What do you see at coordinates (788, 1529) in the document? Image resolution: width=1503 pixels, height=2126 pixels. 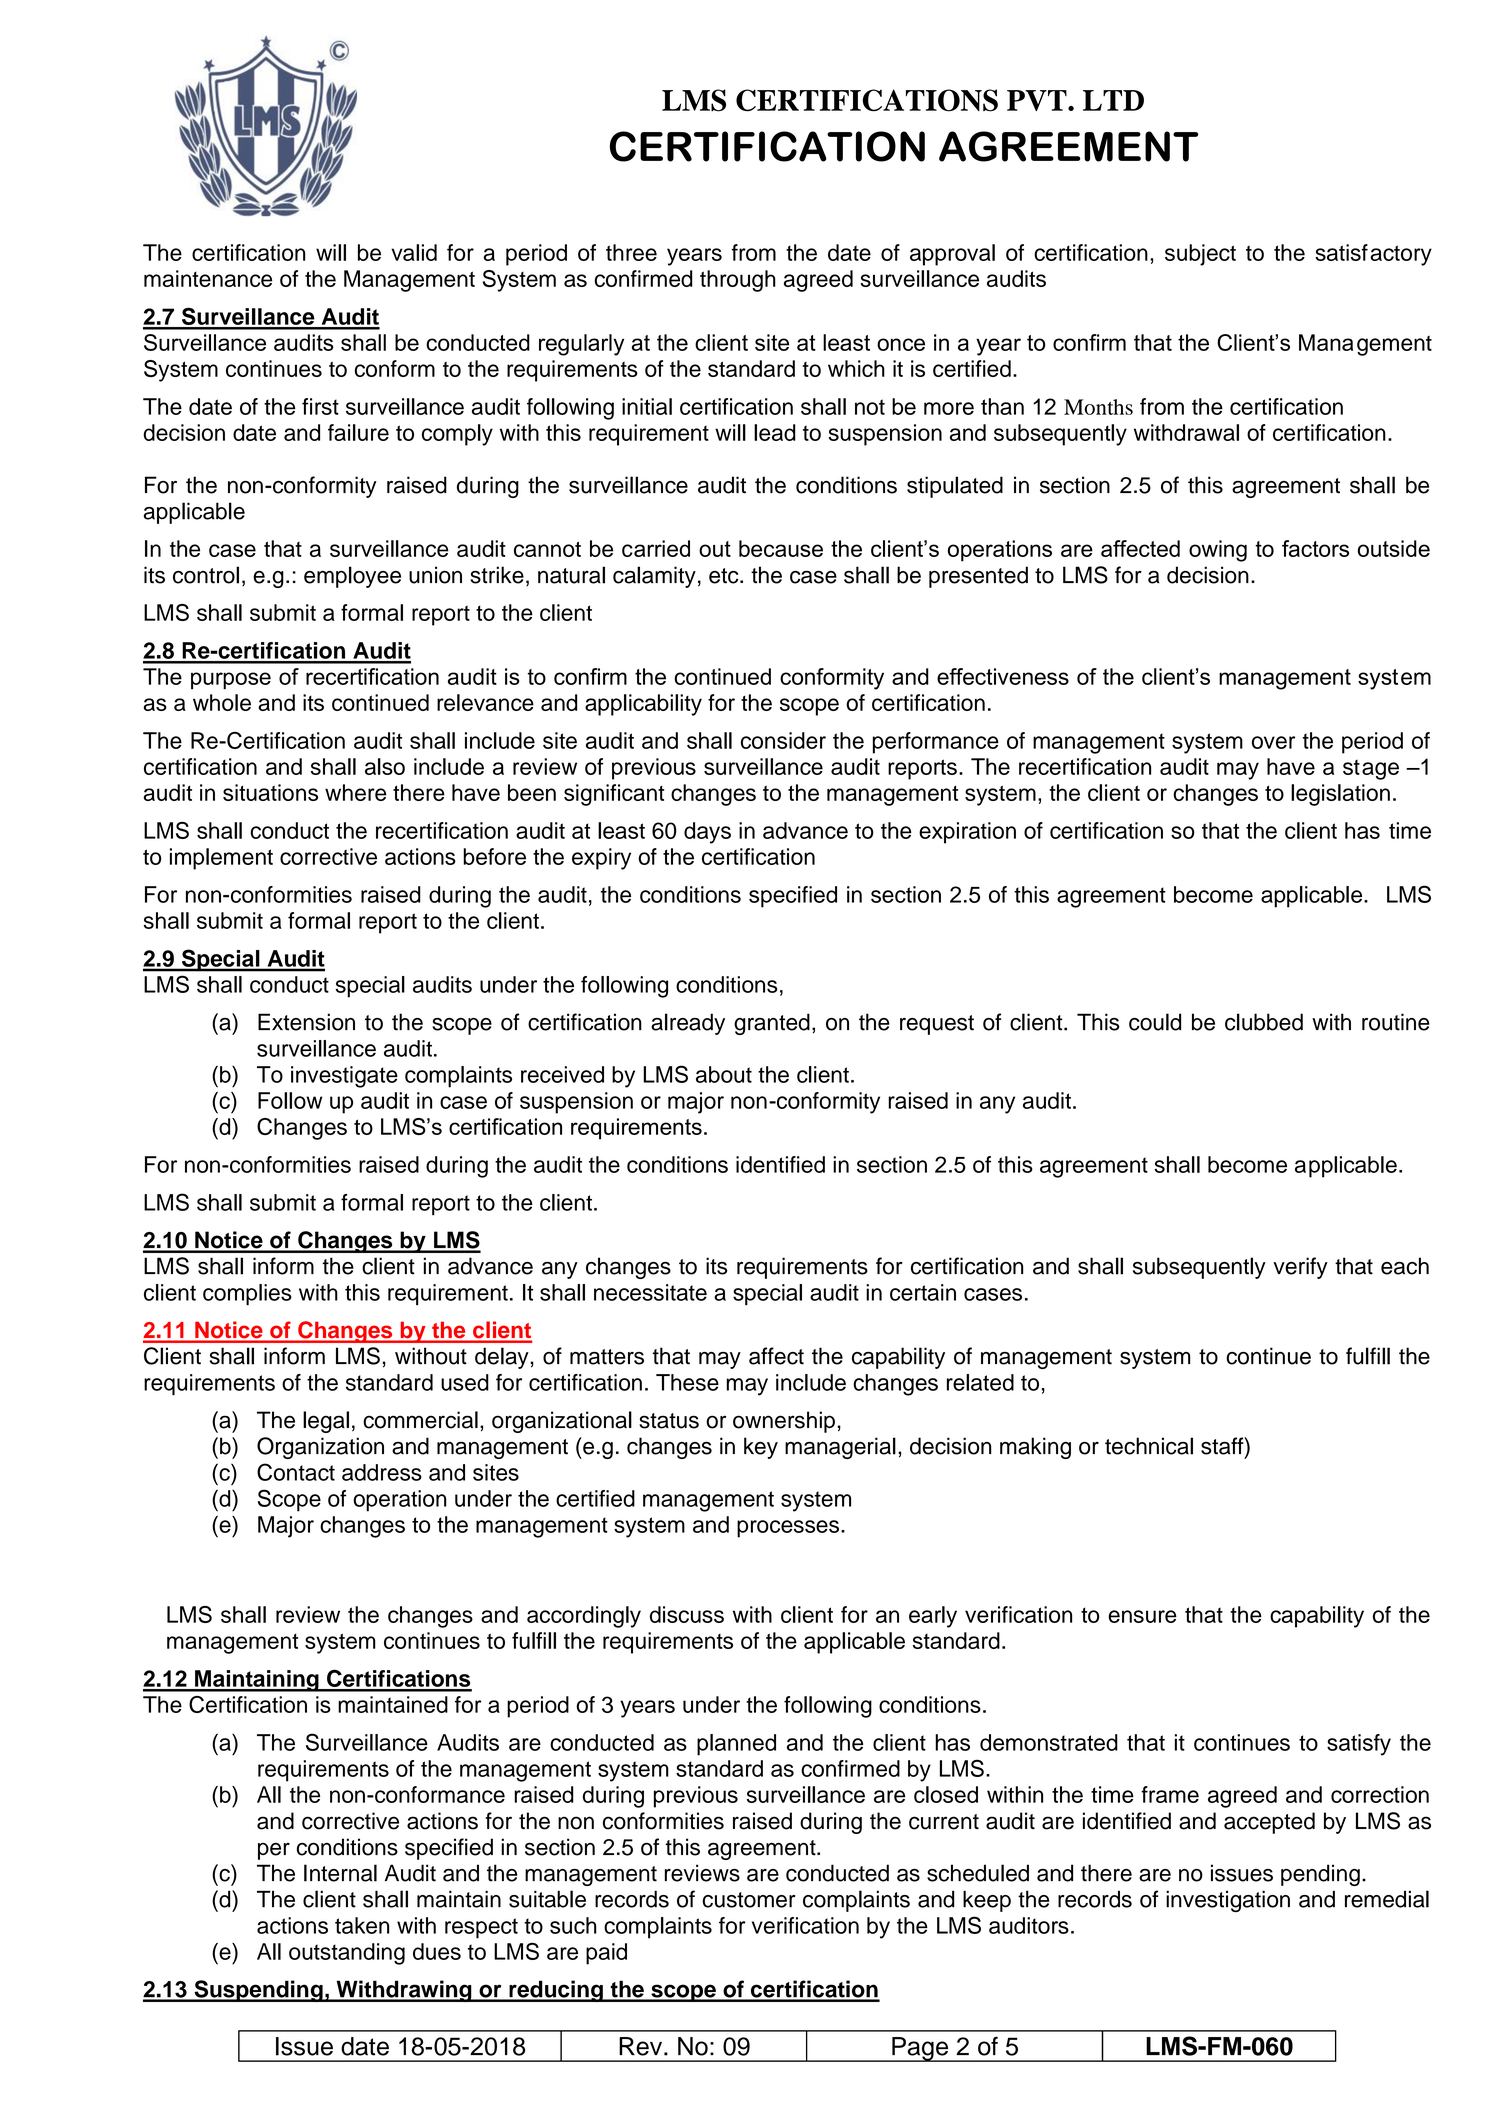 I see `processes` at bounding box center [788, 1529].
